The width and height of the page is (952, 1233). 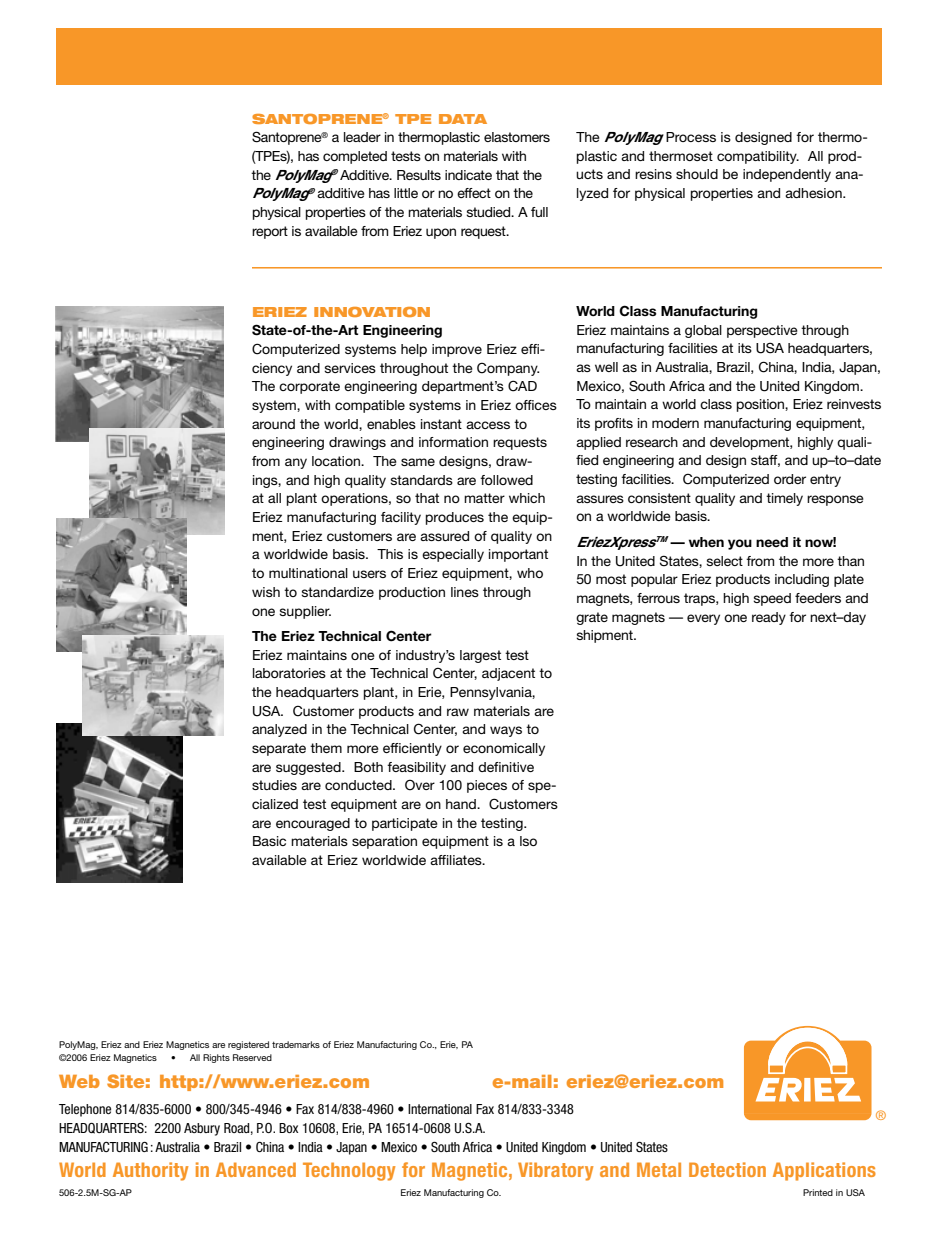 I want to click on WHO, so click(x=530, y=573).
